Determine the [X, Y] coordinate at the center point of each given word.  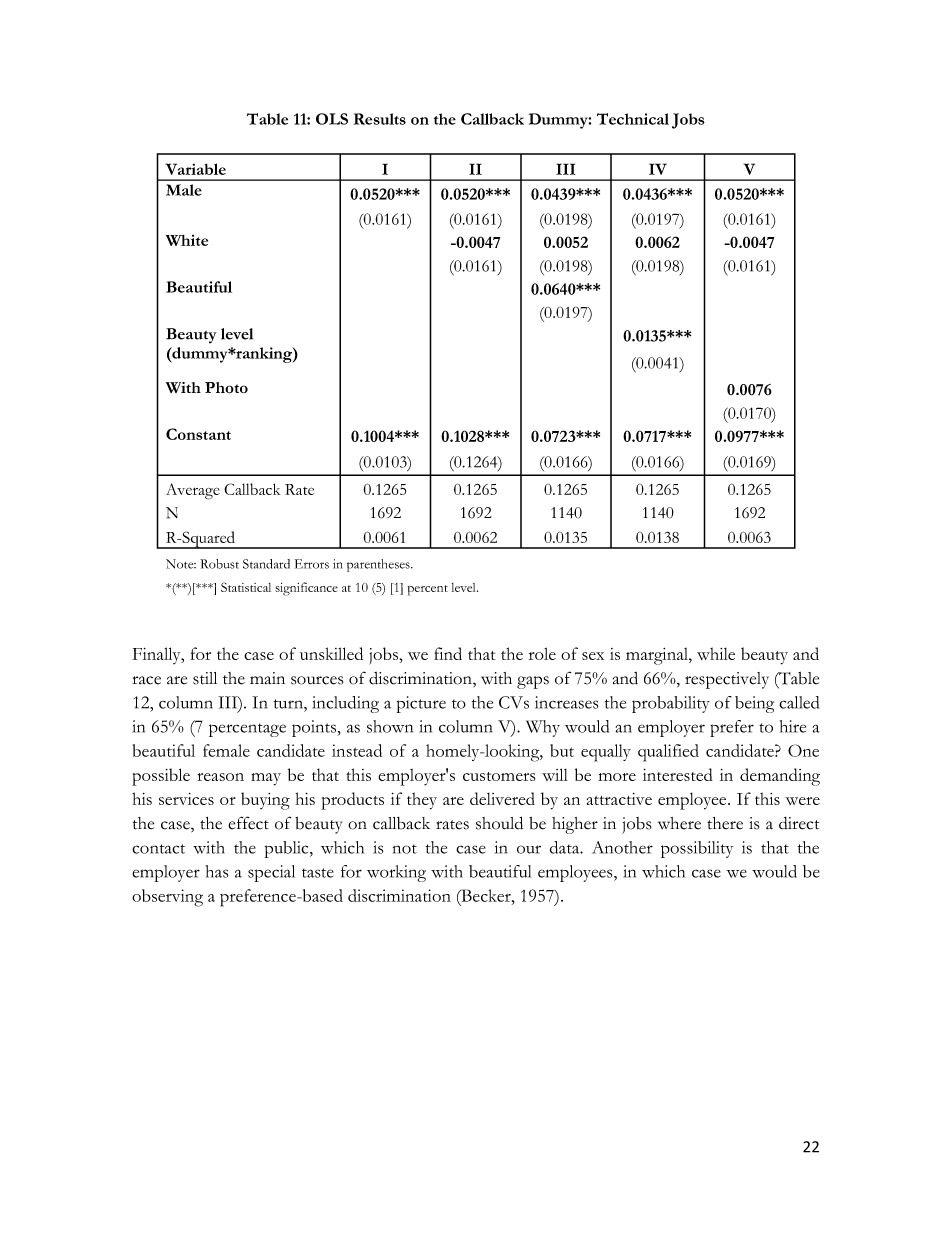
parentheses [379, 565]
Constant [198, 434]
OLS [332, 119]
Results [380, 119]
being [754, 704]
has [217, 871]
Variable [195, 169]
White [187, 240]
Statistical [246, 587]
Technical [633, 119]
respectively [727, 680]
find [448, 653]
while [716, 653]
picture [421, 704]
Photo [226, 388]
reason [220, 777]
